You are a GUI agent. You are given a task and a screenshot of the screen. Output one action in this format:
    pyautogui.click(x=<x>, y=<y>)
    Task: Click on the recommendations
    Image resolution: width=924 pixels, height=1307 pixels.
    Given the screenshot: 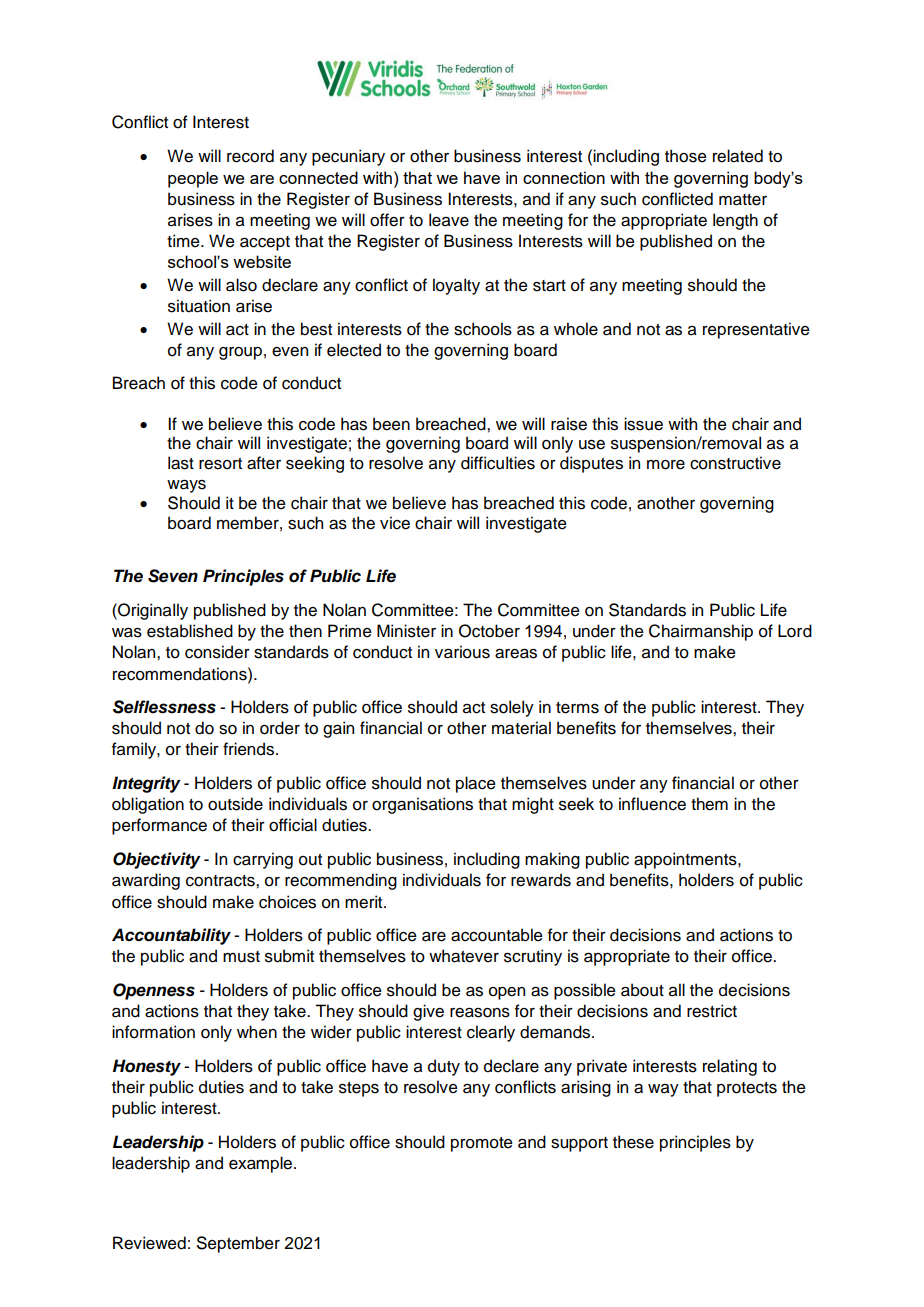 What is the action you would take?
    pyautogui.click(x=181, y=674)
